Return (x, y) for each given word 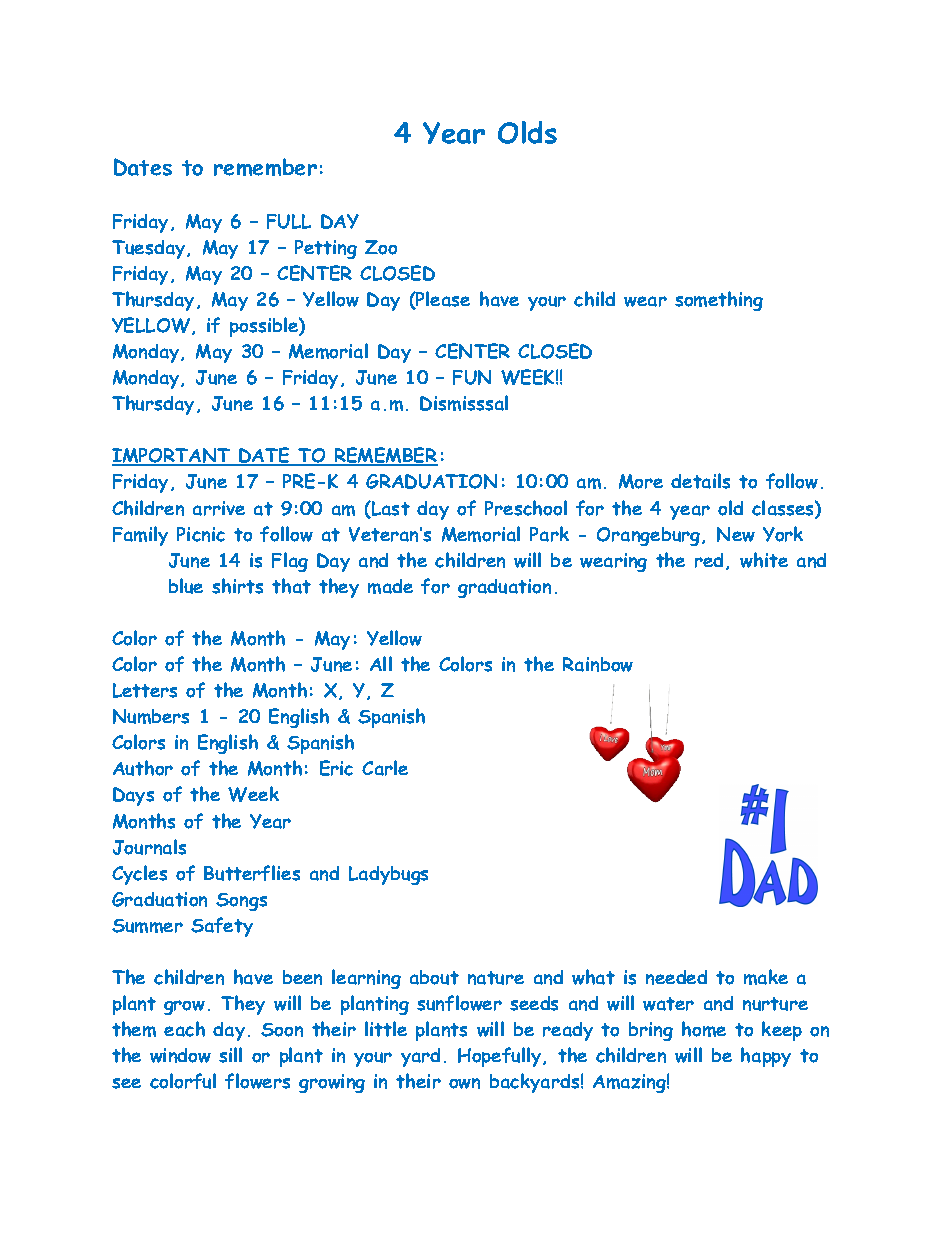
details (700, 481)
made (390, 586)
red (709, 560)
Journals (149, 847)
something (719, 301)
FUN (472, 377)
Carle (385, 768)
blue (186, 586)
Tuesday (150, 249)
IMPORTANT (172, 457)
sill (230, 1055)
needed (676, 977)
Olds (527, 132)
